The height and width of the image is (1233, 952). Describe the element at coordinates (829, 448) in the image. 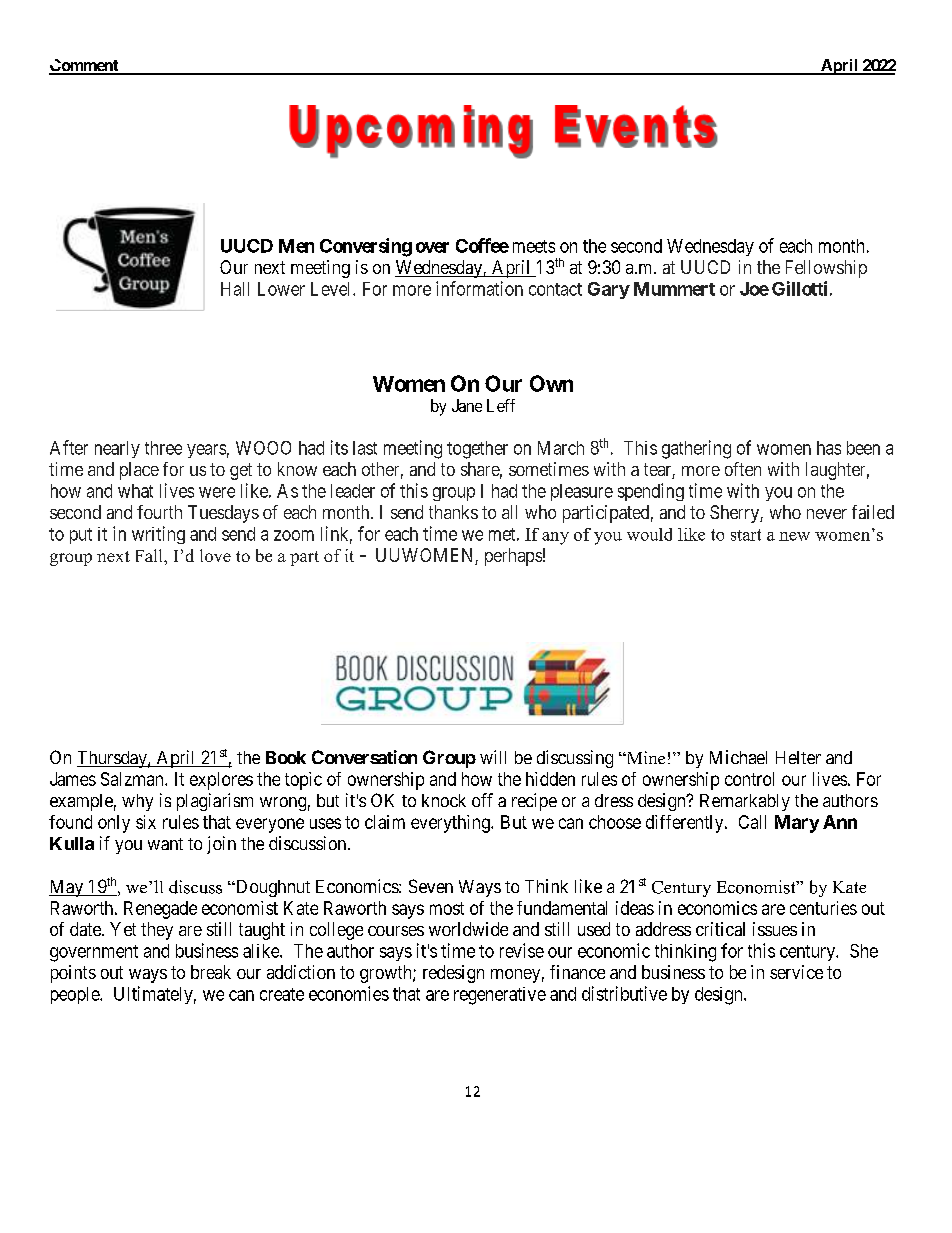

I see `has` at that location.
